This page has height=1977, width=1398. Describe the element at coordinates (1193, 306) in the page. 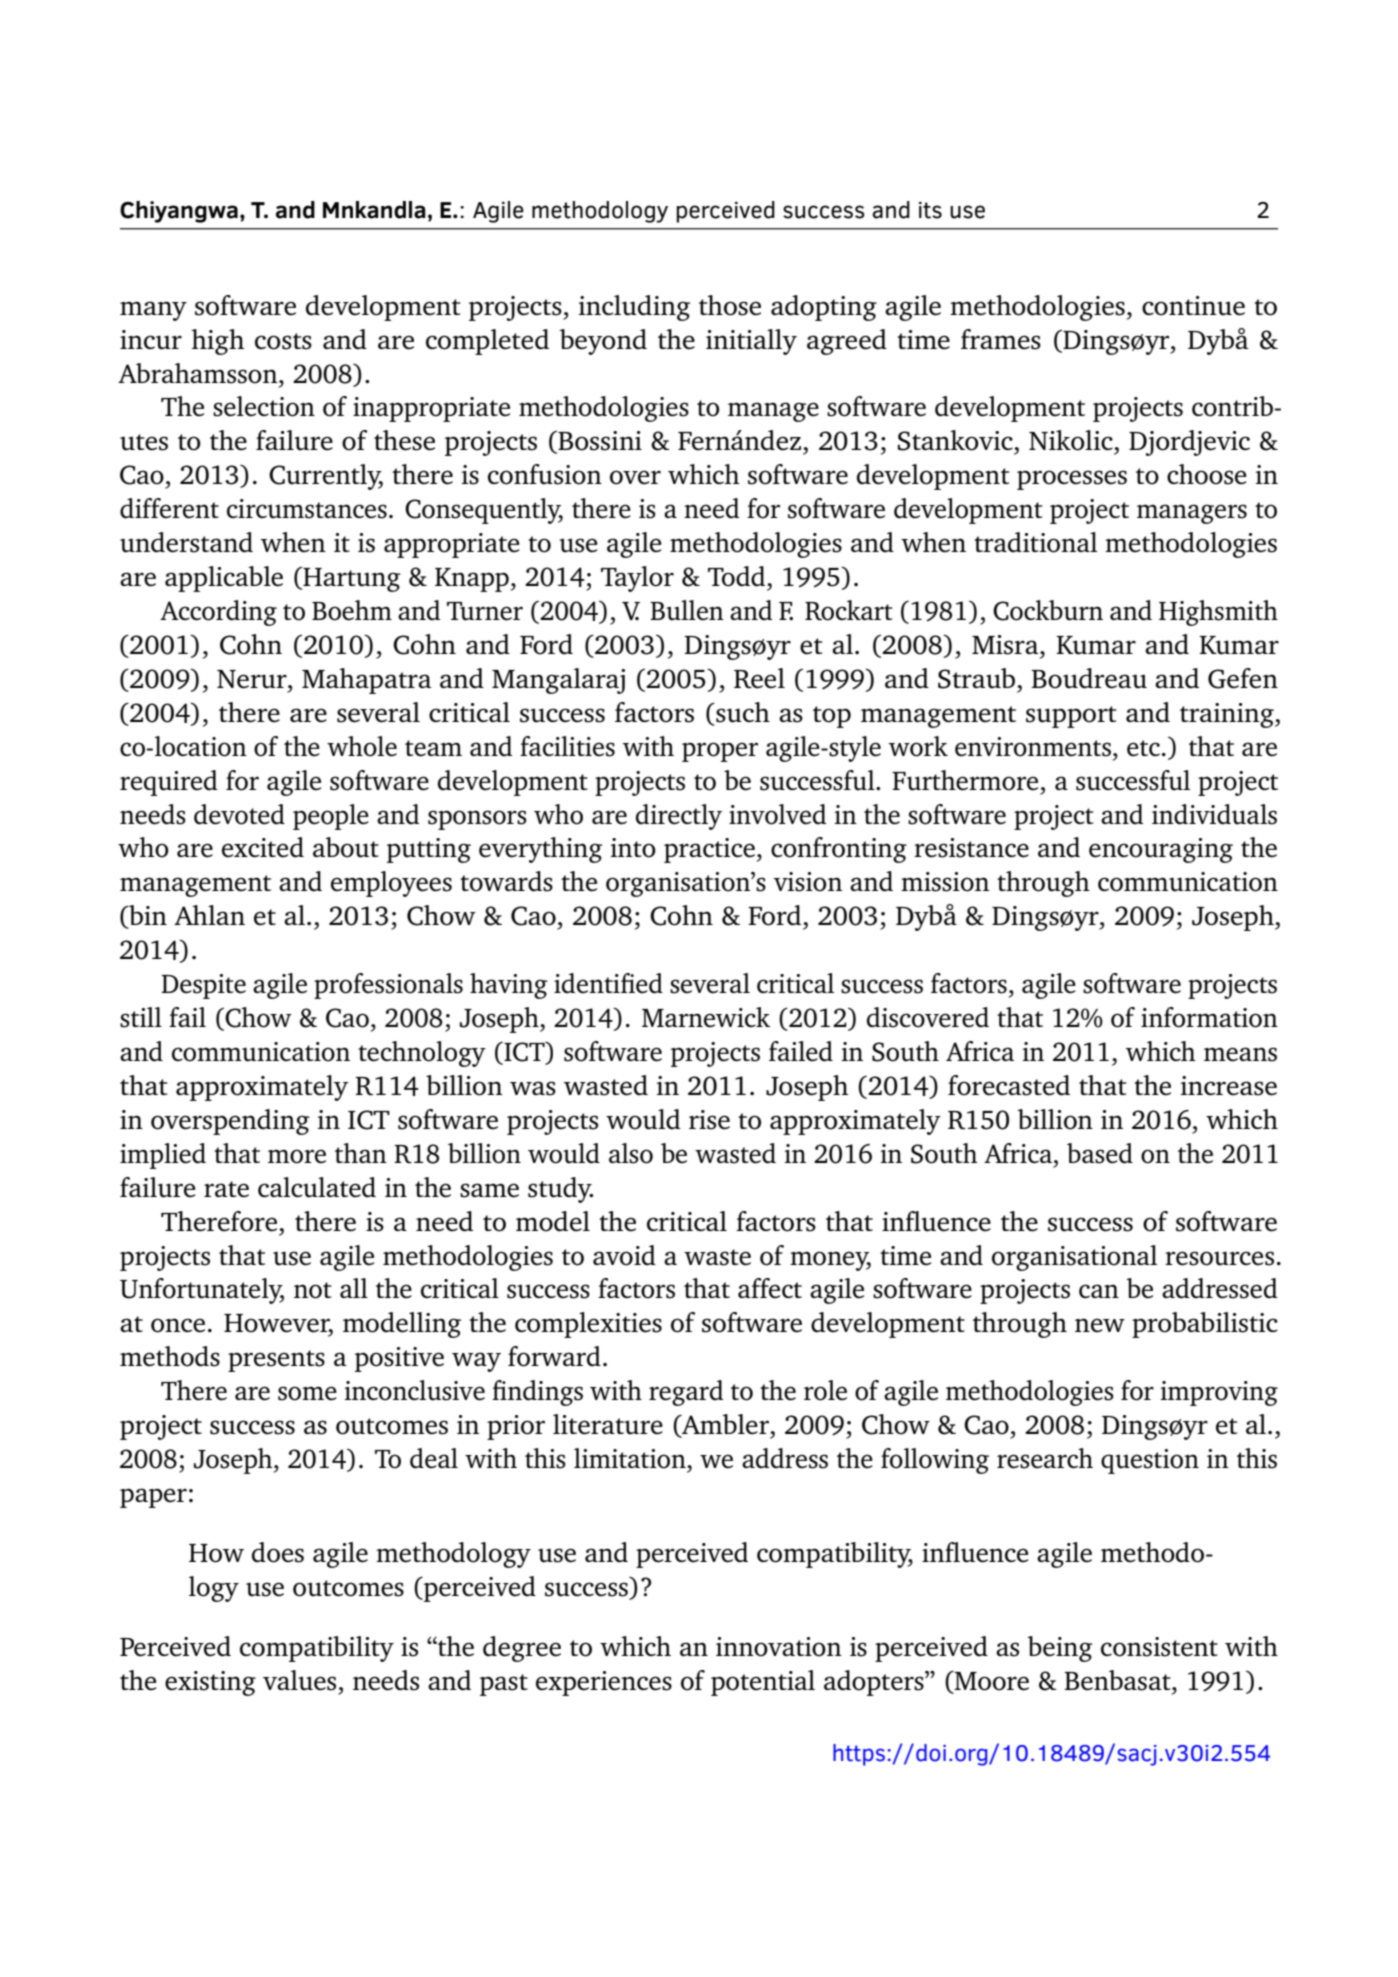

I see `continue` at that location.
